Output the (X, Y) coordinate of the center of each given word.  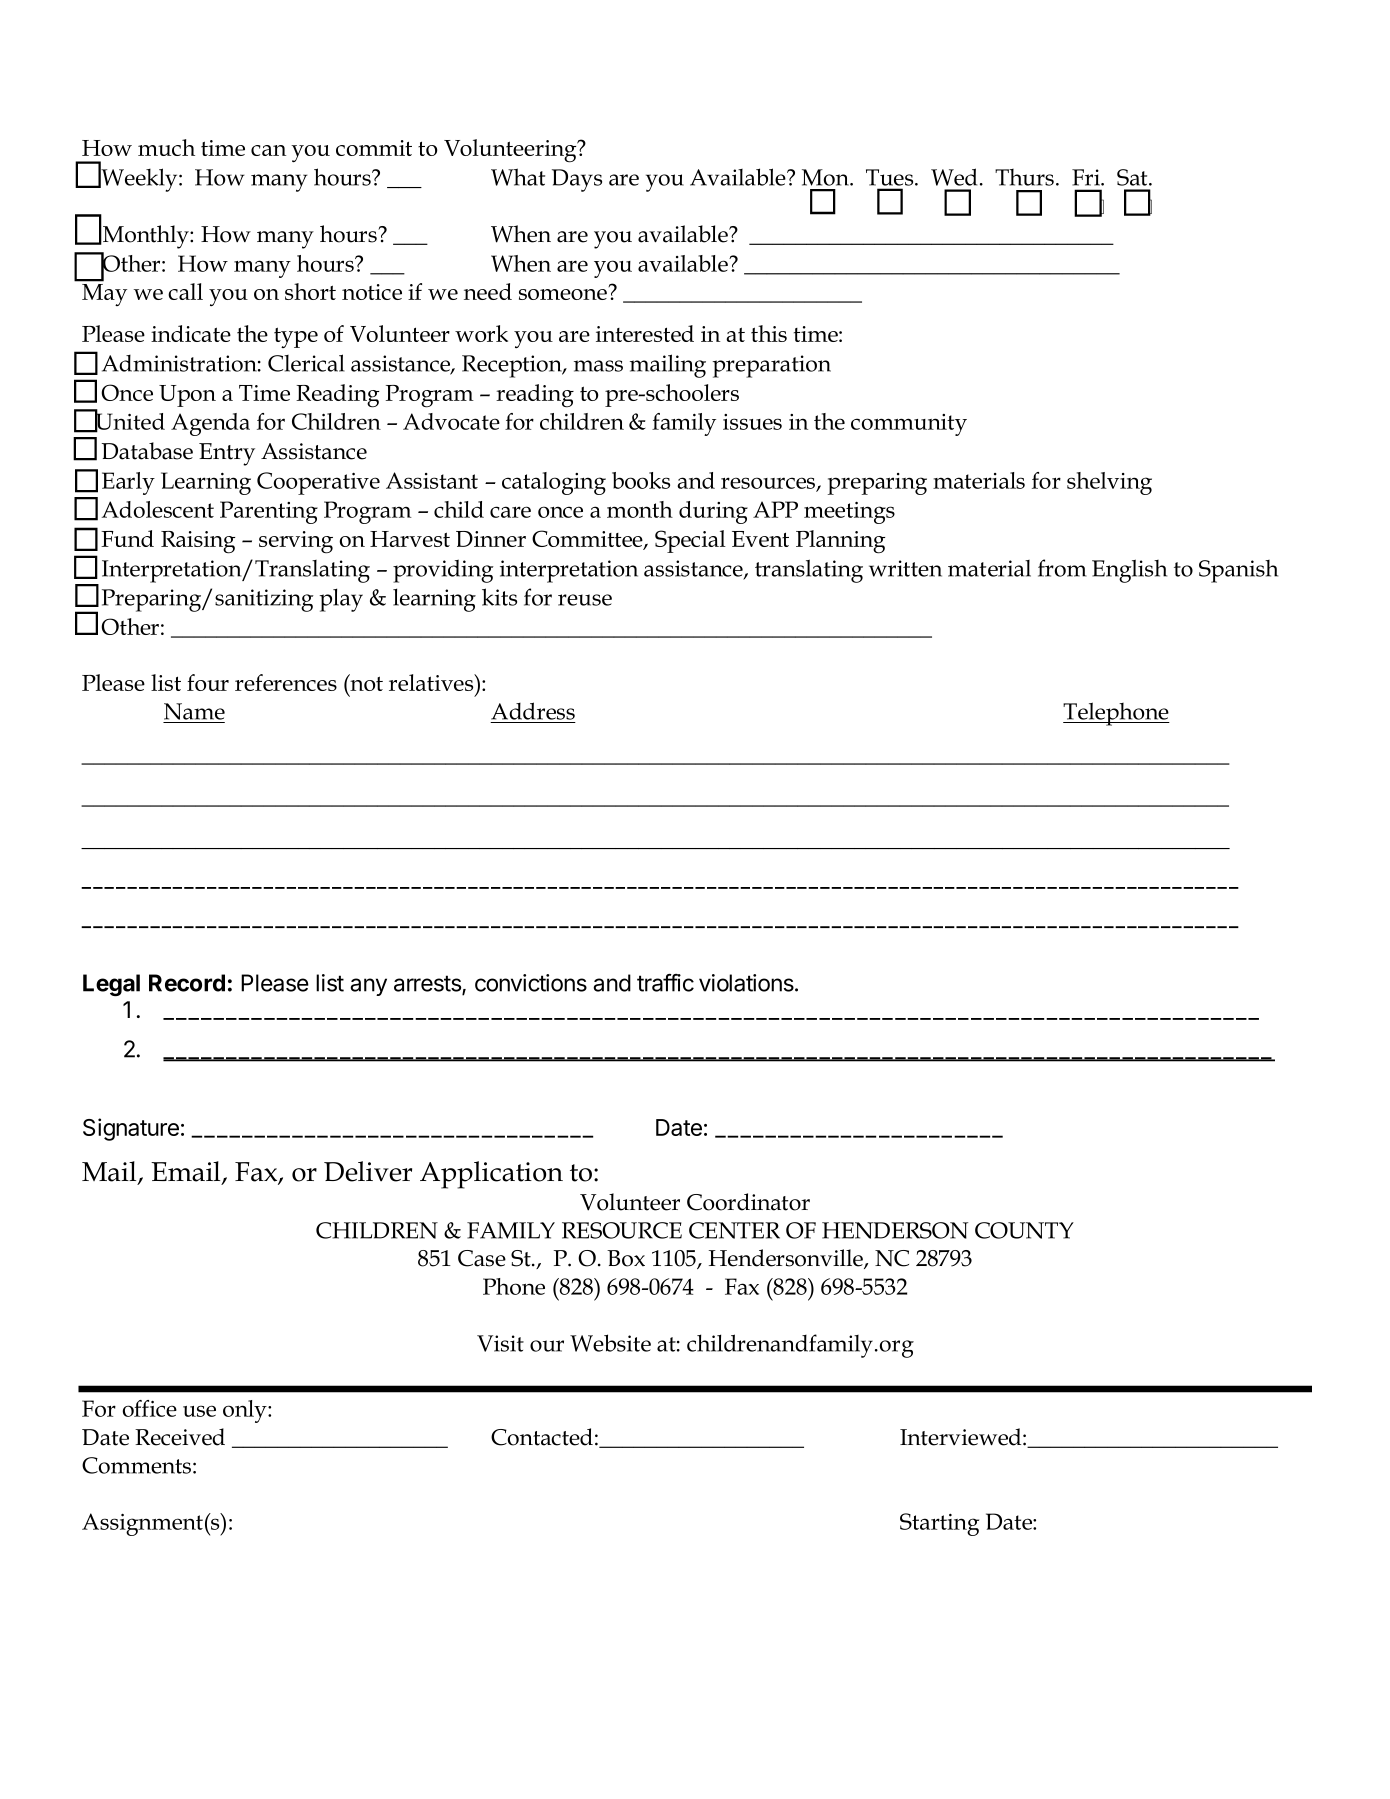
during (713, 512)
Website (610, 1343)
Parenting (269, 512)
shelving (1109, 483)
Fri (1087, 177)
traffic (665, 983)
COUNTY (1024, 1230)
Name (194, 711)
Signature (131, 1129)
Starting (939, 1524)
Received (180, 1437)
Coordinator (748, 1202)
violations (747, 983)
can (268, 150)
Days (577, 180)
